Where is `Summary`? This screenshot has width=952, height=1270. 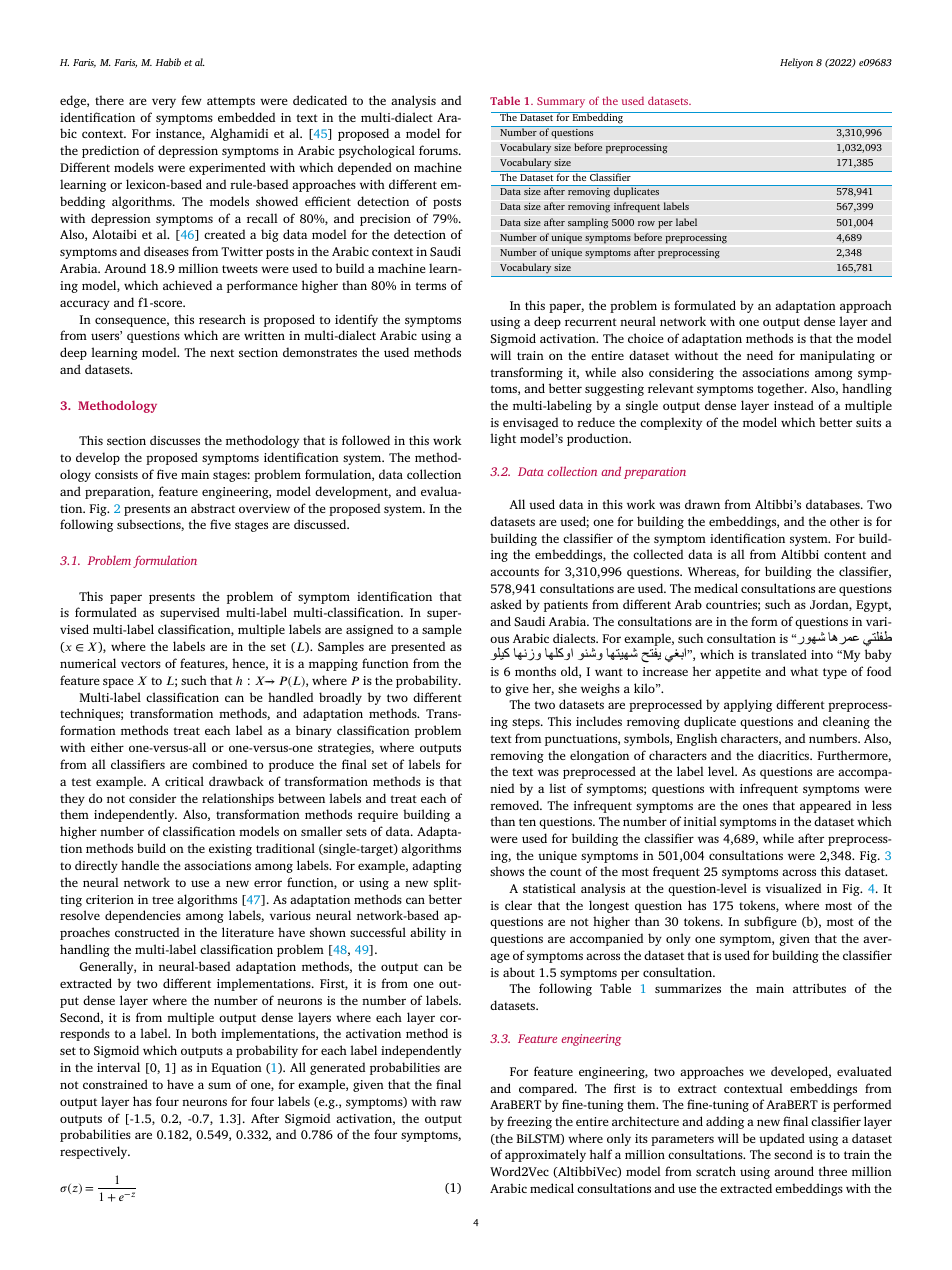 Summary is located at coordinates (561, 102).
